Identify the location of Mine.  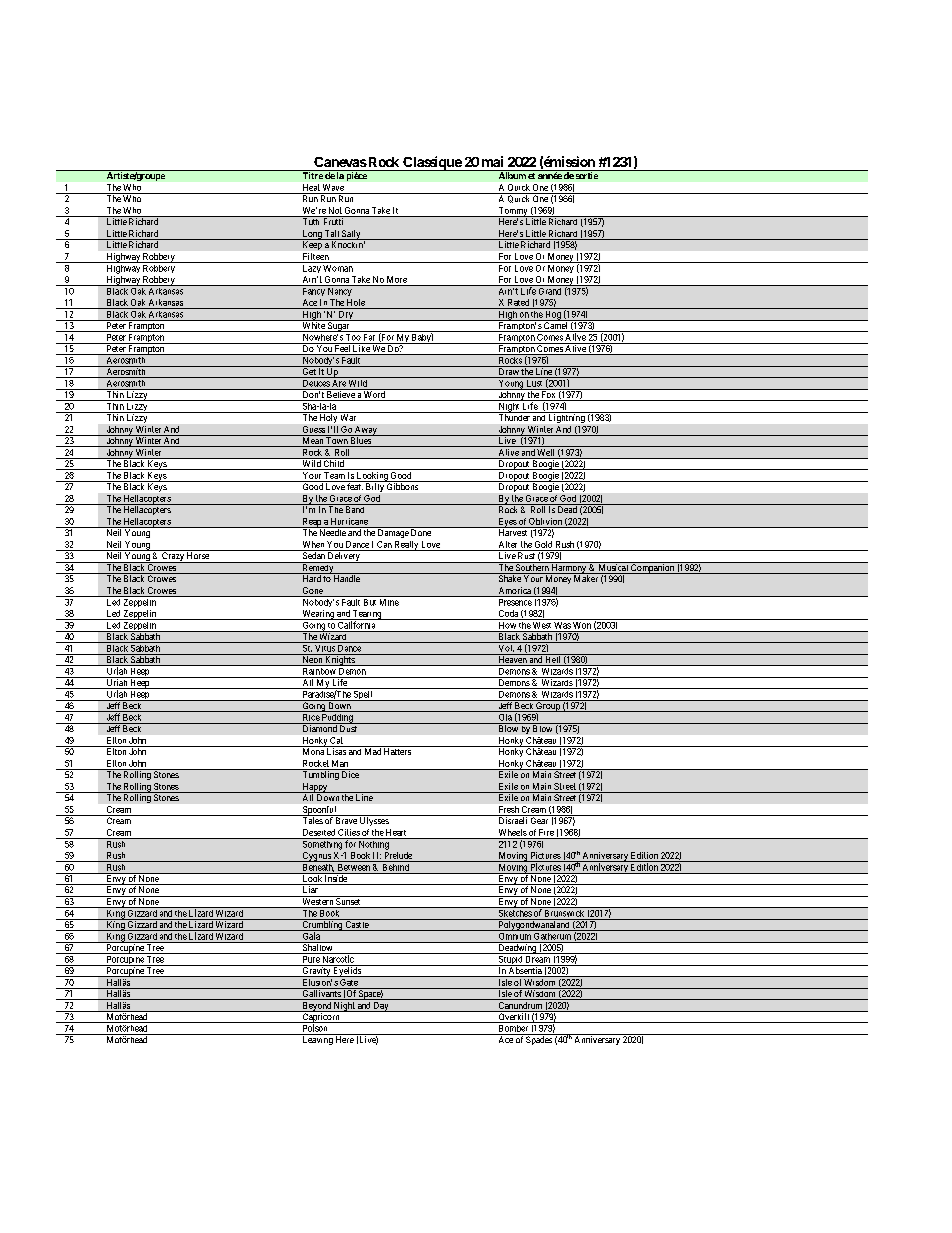
(389, 602).
